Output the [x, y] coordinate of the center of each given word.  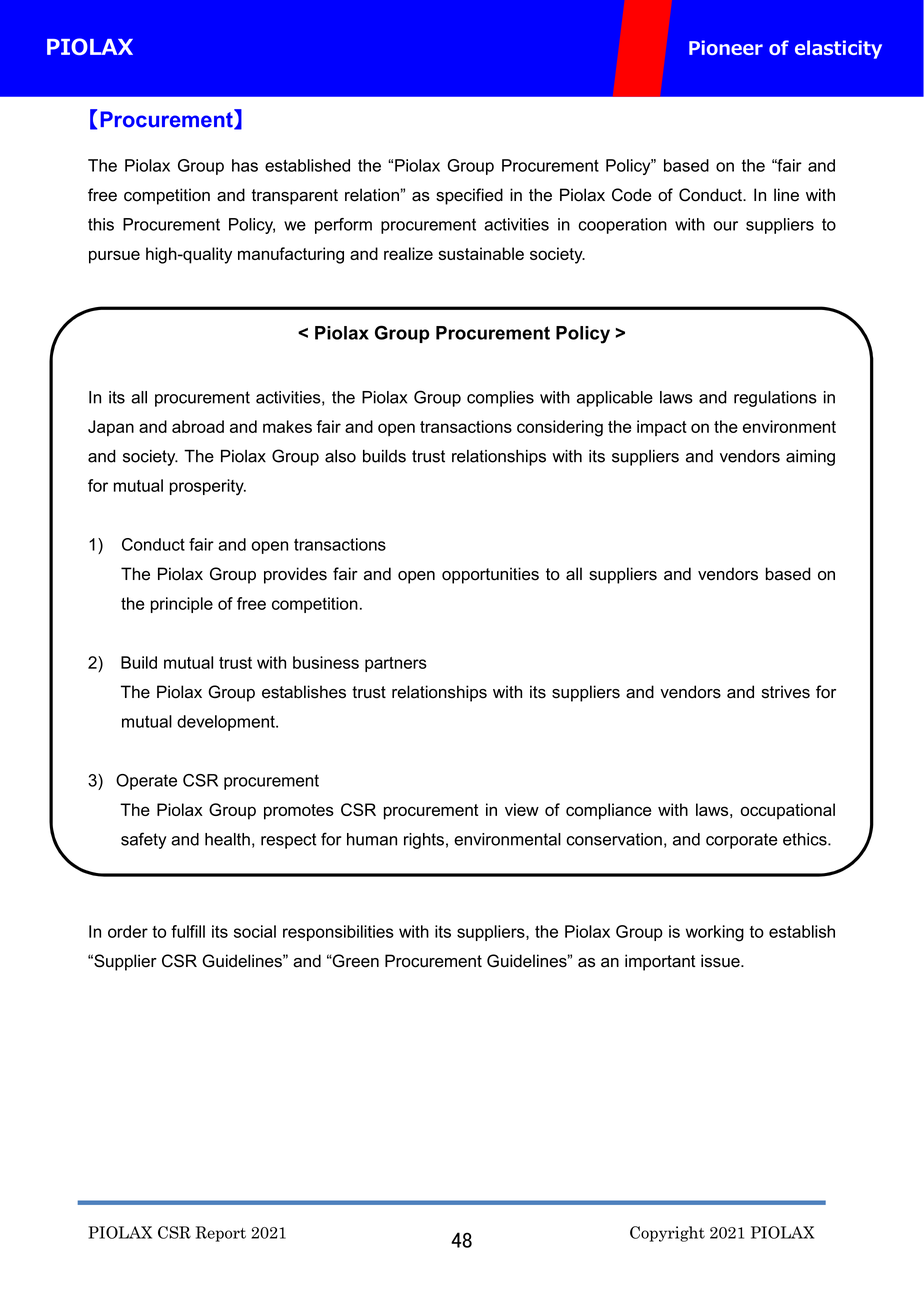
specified [469, 196]
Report [221, 1234]
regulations [775, 399]
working [715, 933]
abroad [198, 426]
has [245, 165]
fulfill [188, 931]
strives [786, 692]
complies [500, 399]
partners [396, 664]
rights [424, 841]
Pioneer [726, 47]
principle [182, 605]
